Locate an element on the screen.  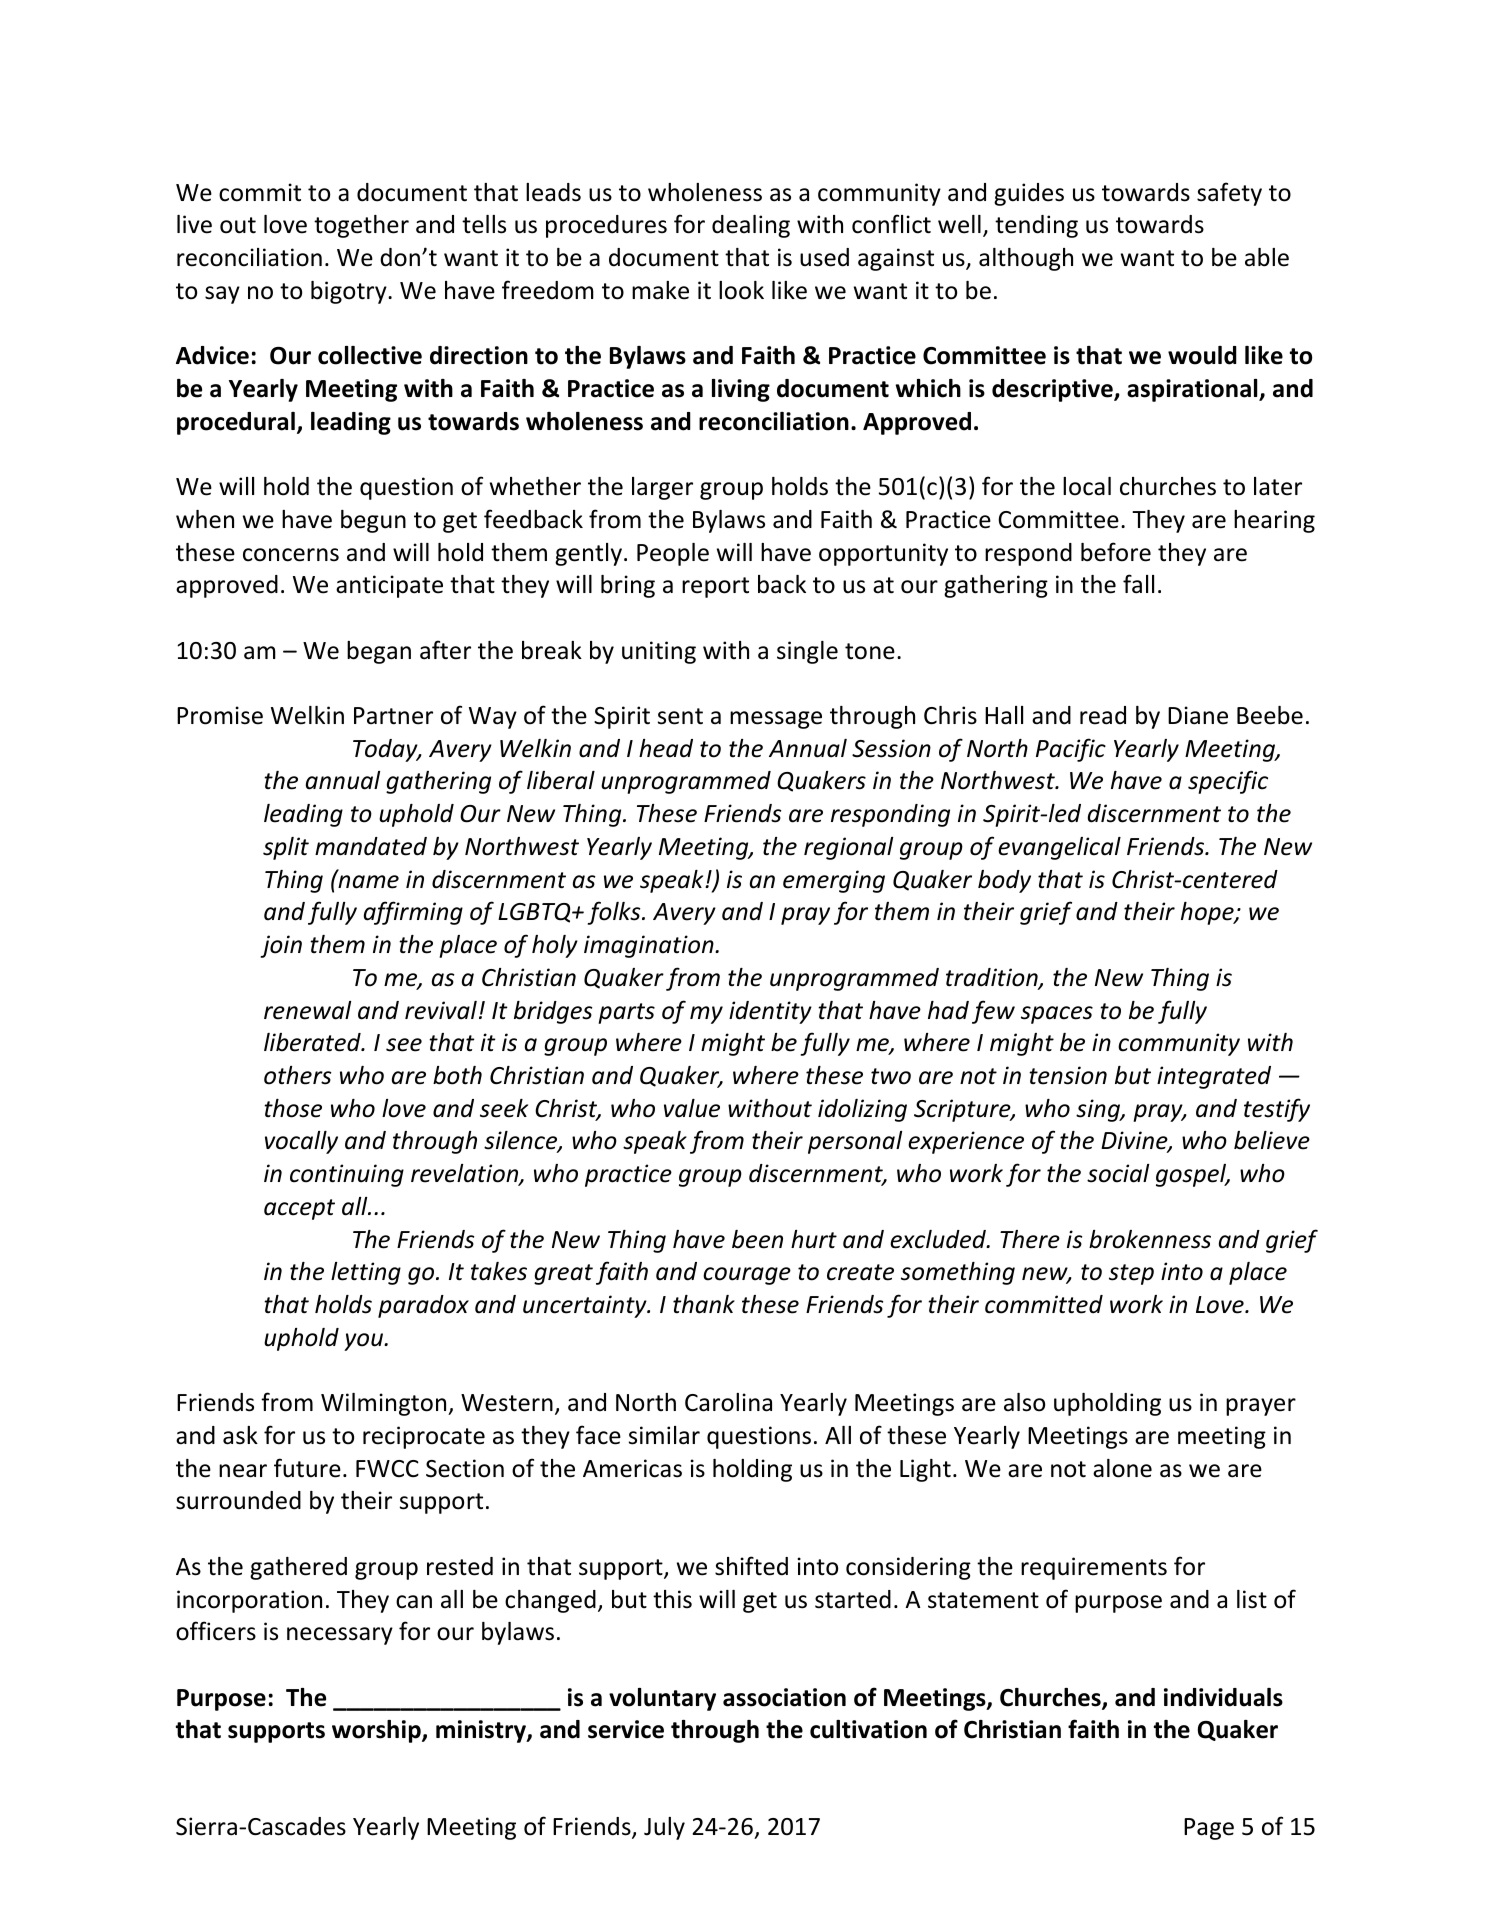
worship is located at coordinates (377, 1731).
